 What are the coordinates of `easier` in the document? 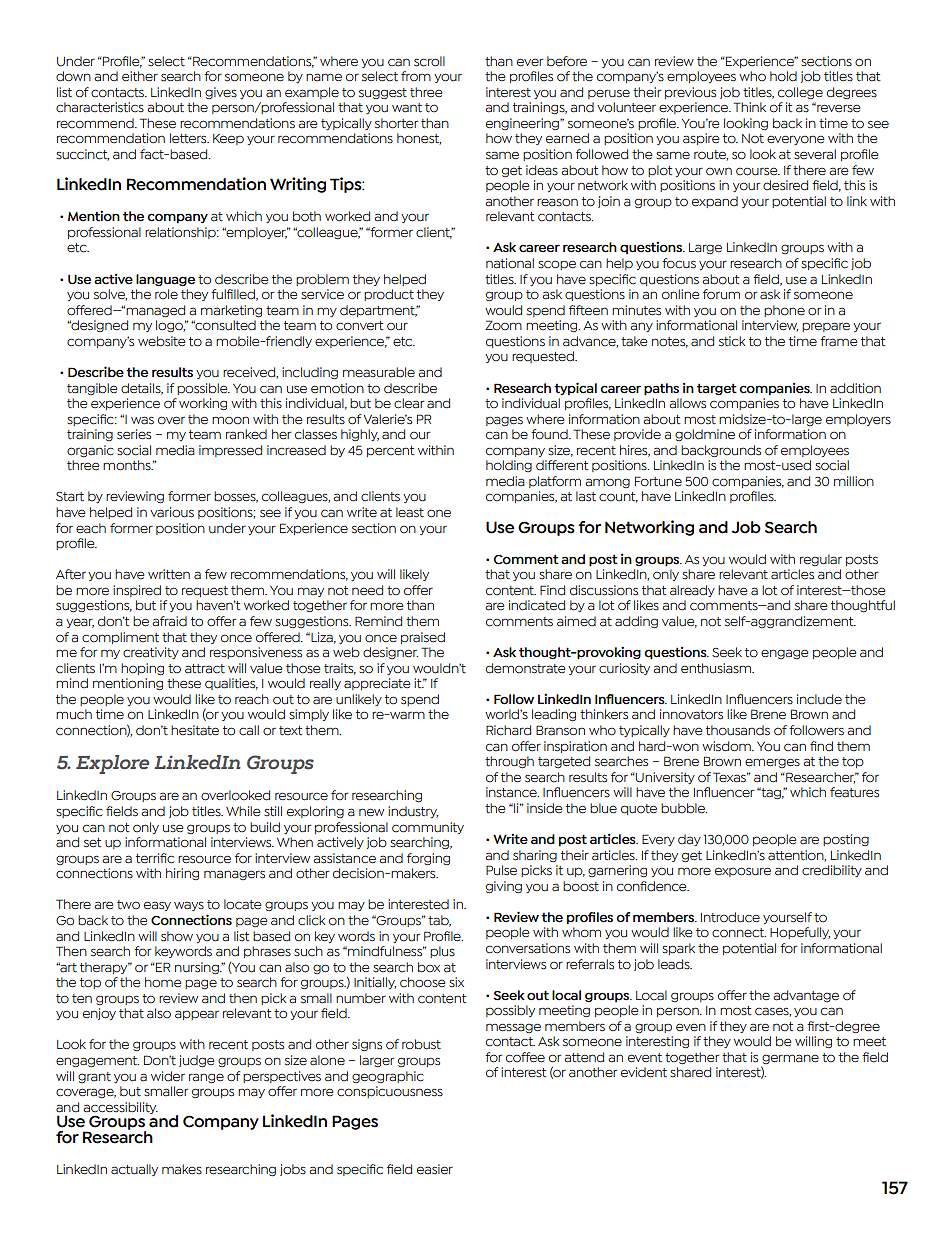 It's located at (435, 1169).
